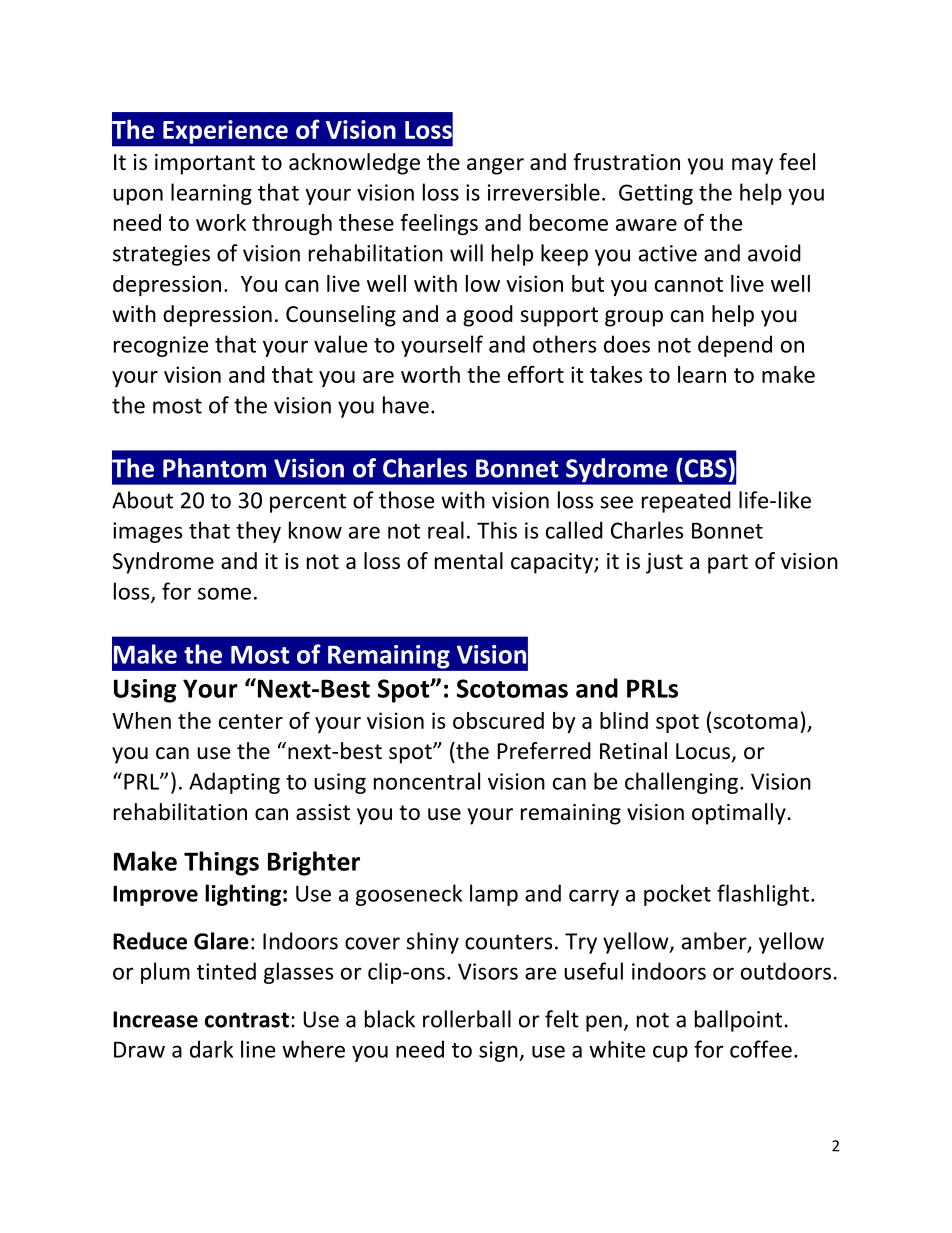  What do you see at coordinates (656, 194) in the screenshot?
I see `Getting` at bounding box center [656, 194].
